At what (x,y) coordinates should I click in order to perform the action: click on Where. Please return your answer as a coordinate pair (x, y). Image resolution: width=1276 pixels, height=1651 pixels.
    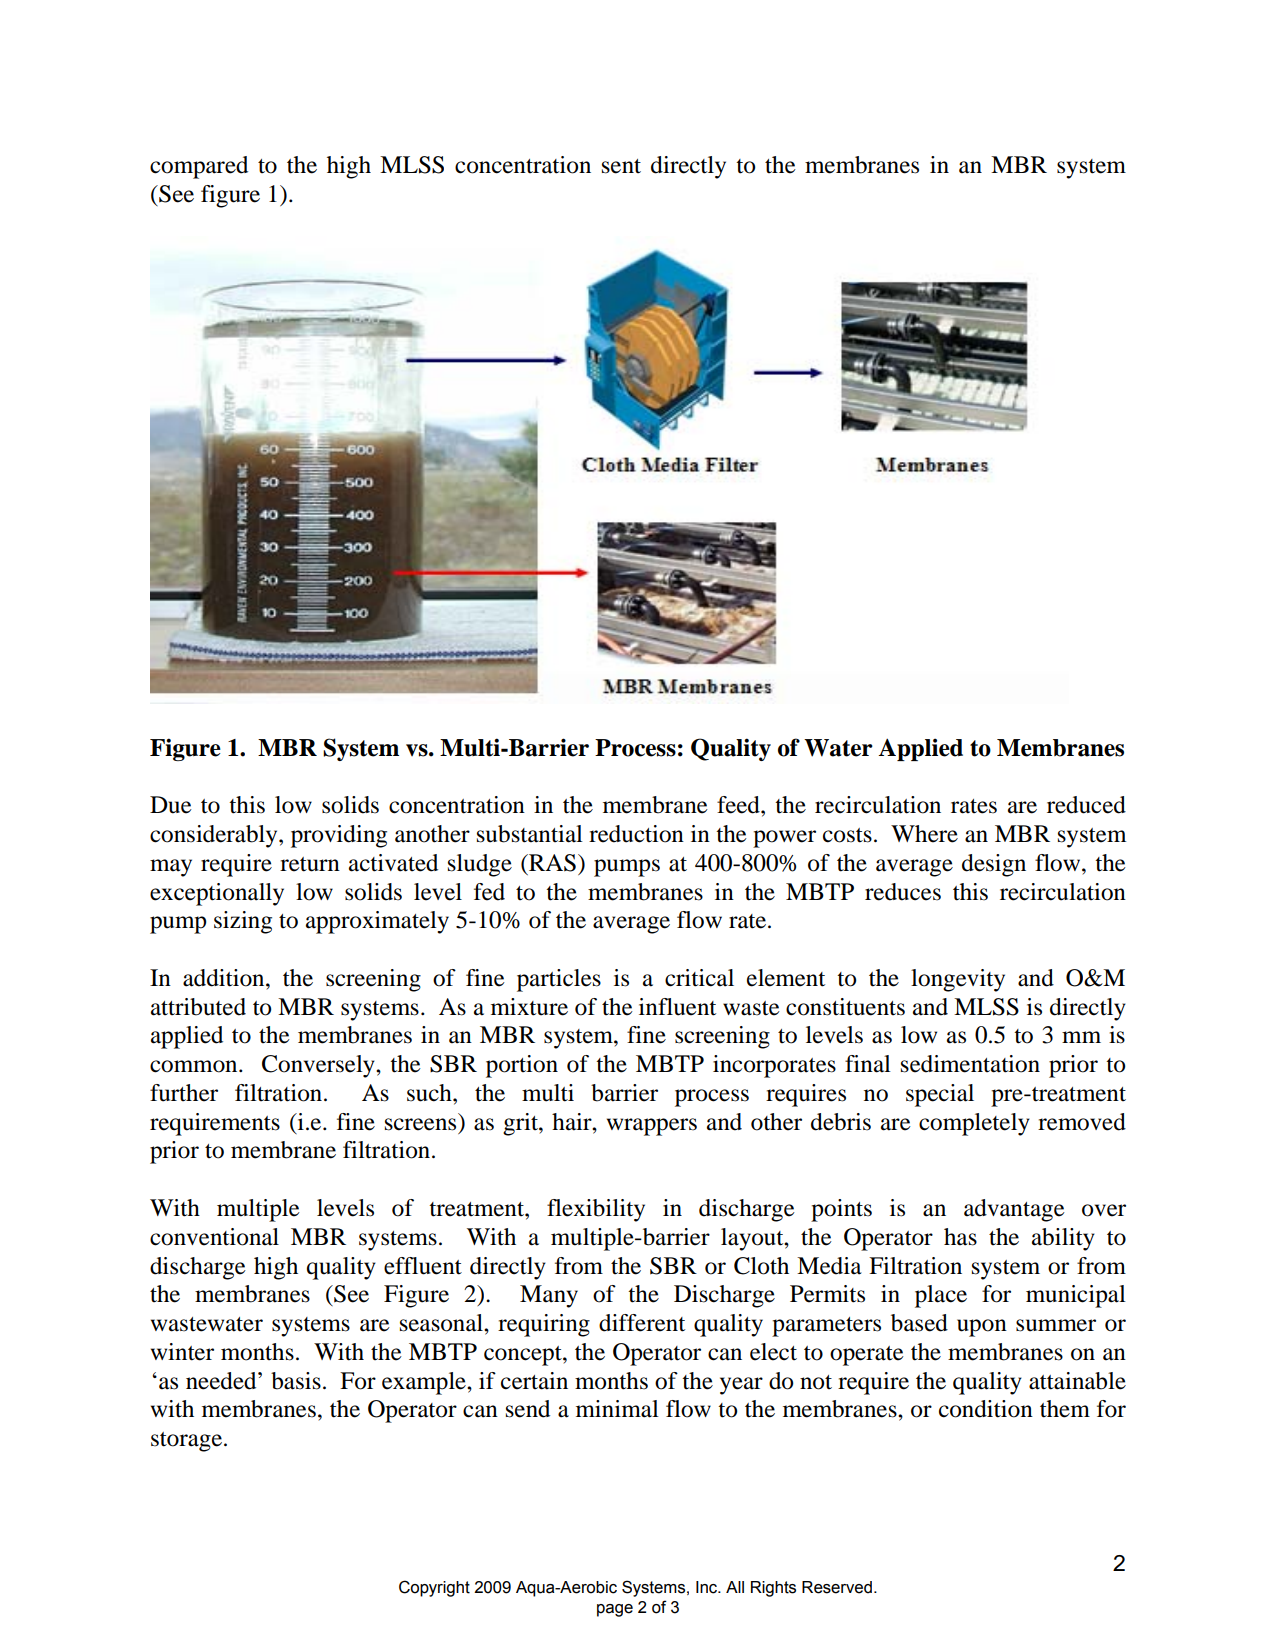
    Looking at the image, I should click on (924, 834).
